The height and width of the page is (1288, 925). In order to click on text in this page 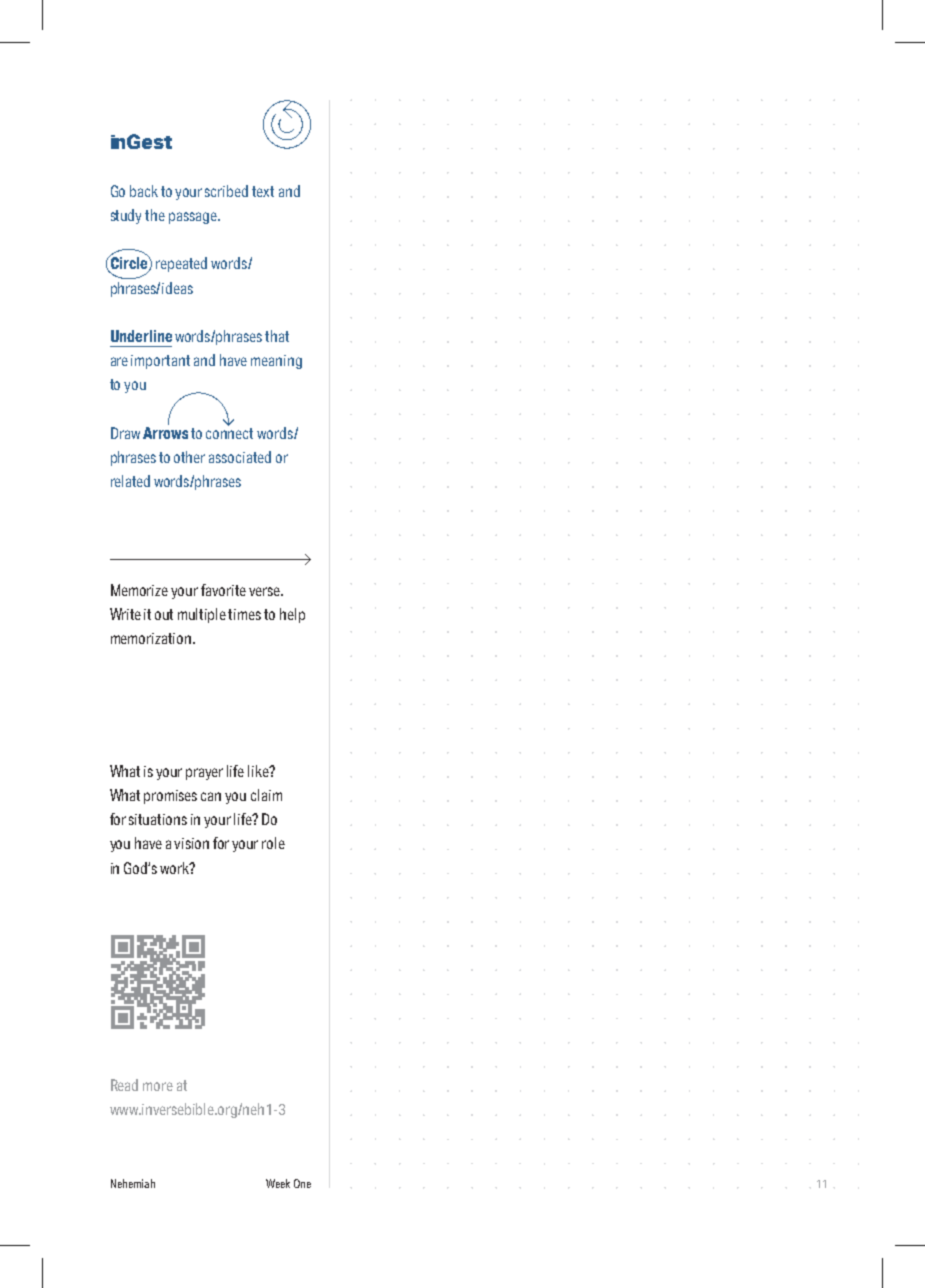, I will do `click(263, 191)`.
